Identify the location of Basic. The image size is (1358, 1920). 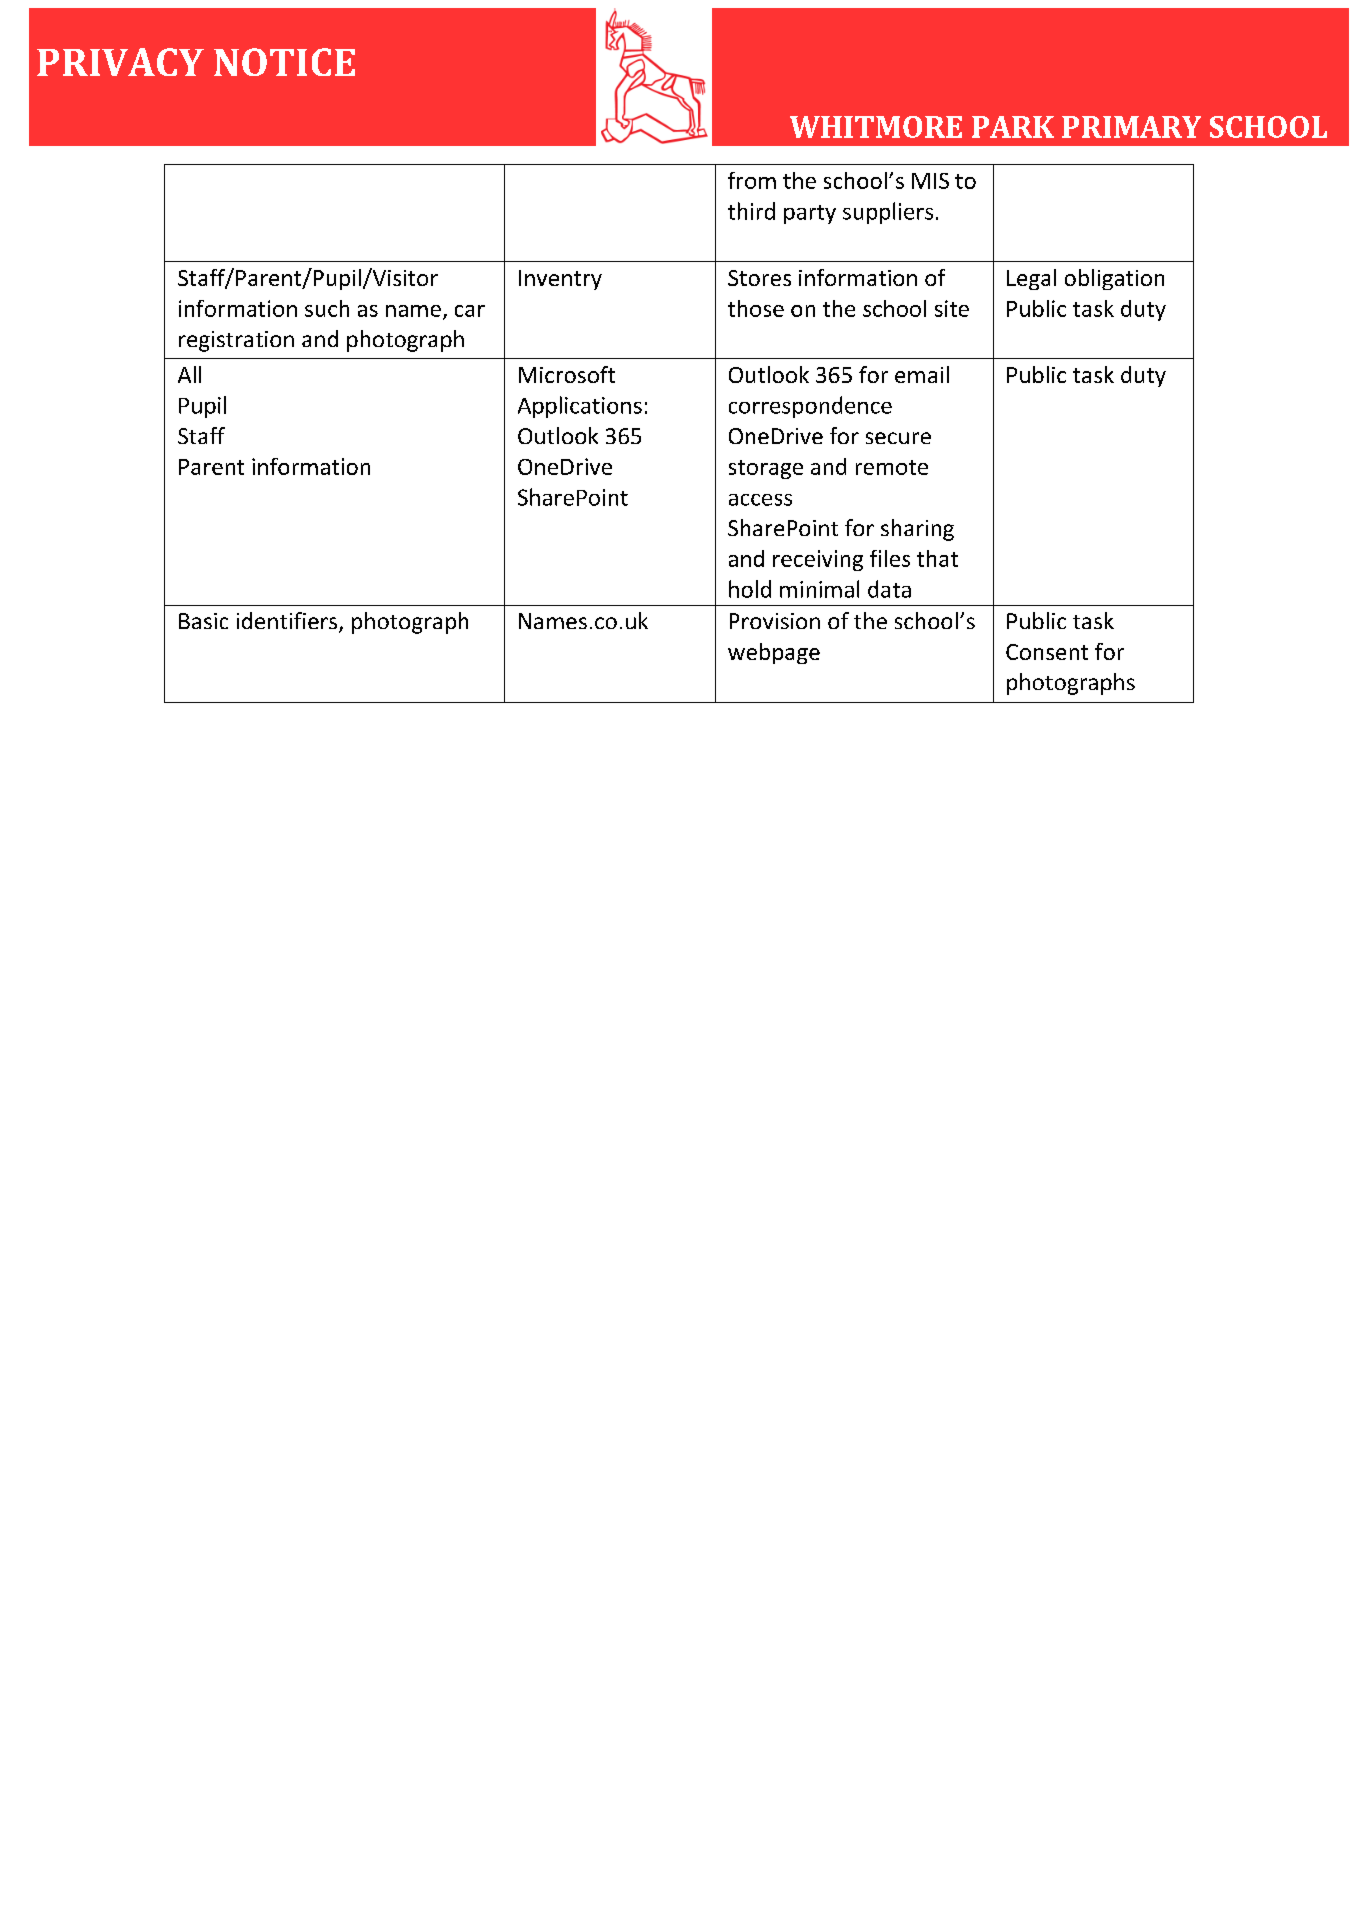
(203, 621).
